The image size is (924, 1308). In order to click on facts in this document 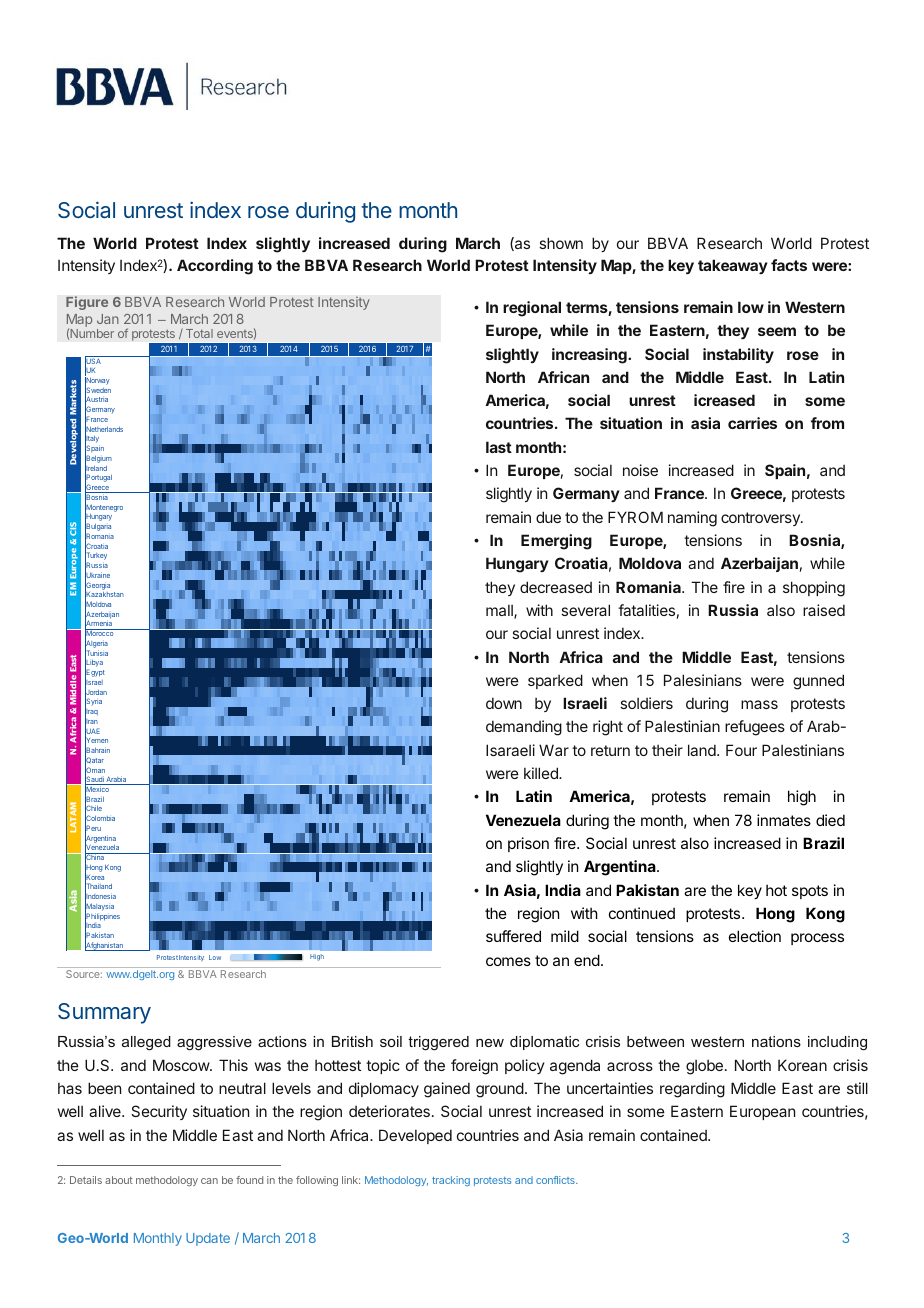, I will do `click(789, 265)`.
